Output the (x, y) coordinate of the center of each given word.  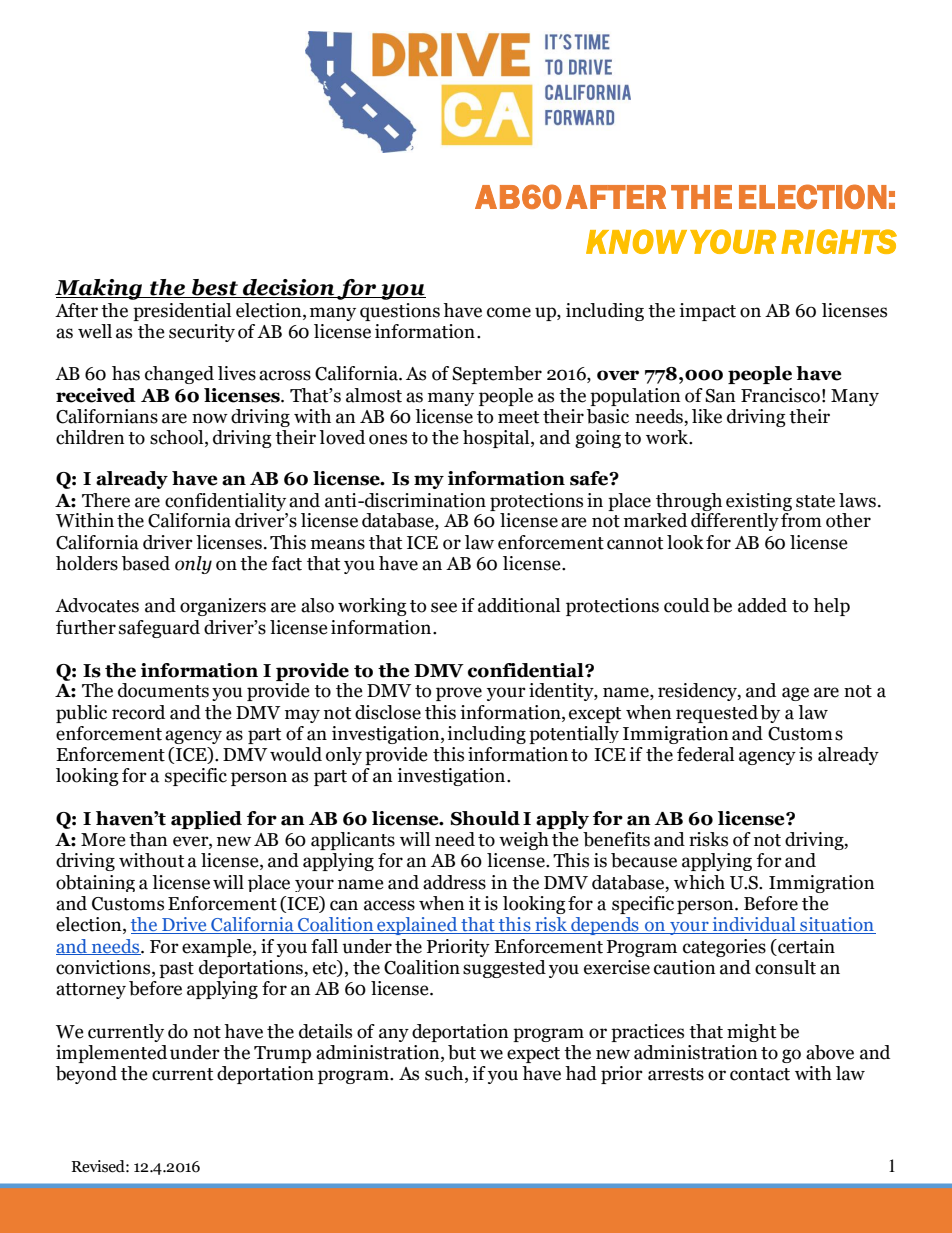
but (462, 1052)
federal (705, 754)
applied (206, 820)
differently (735, 520)
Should (485, 818)
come (509, 312)
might (751, 1033)
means (338, 544)
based (146, 563)
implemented (111, 1054)
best (215, 288)
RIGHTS (839, 241)
